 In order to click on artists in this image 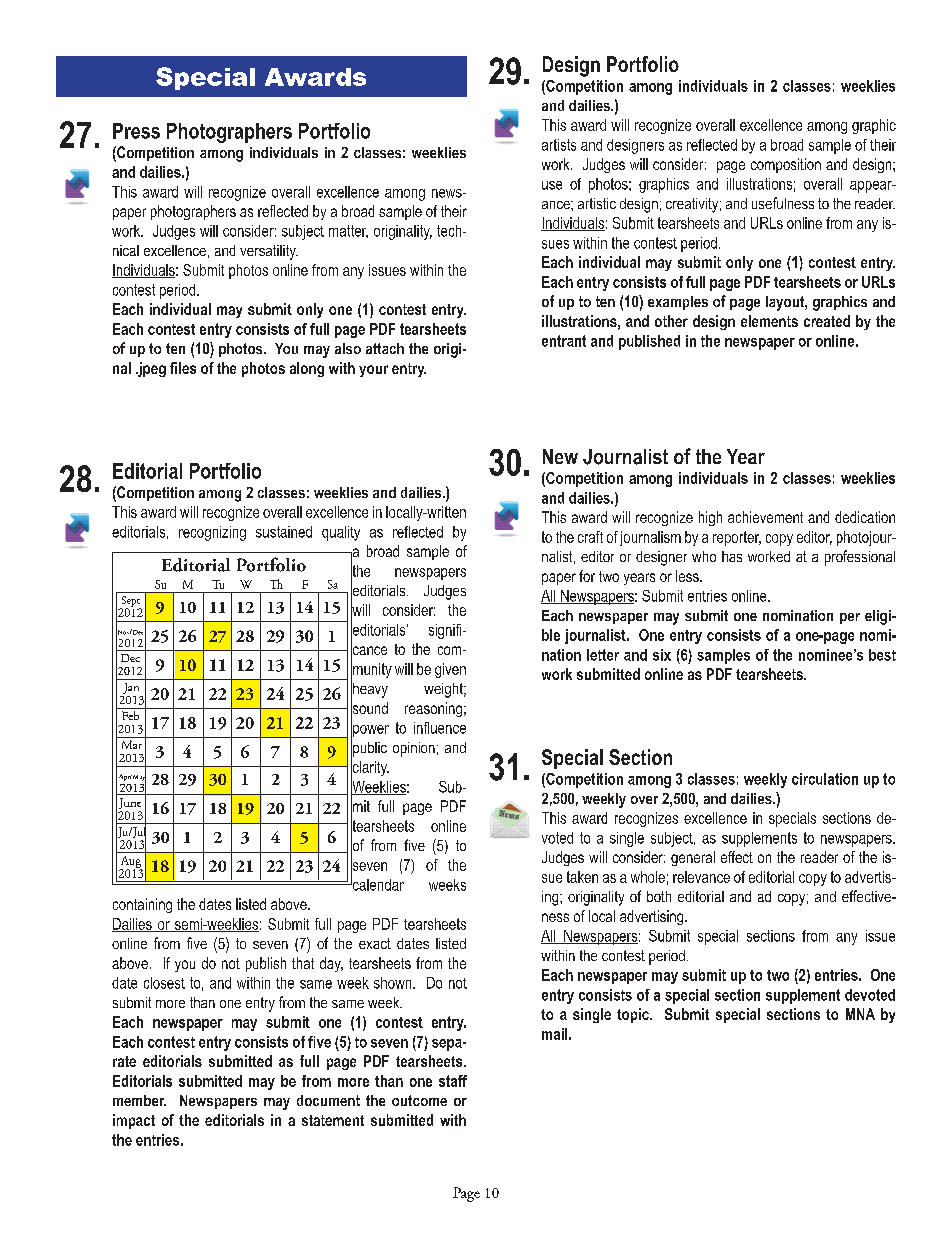, I will do `click(559, 145)`.
